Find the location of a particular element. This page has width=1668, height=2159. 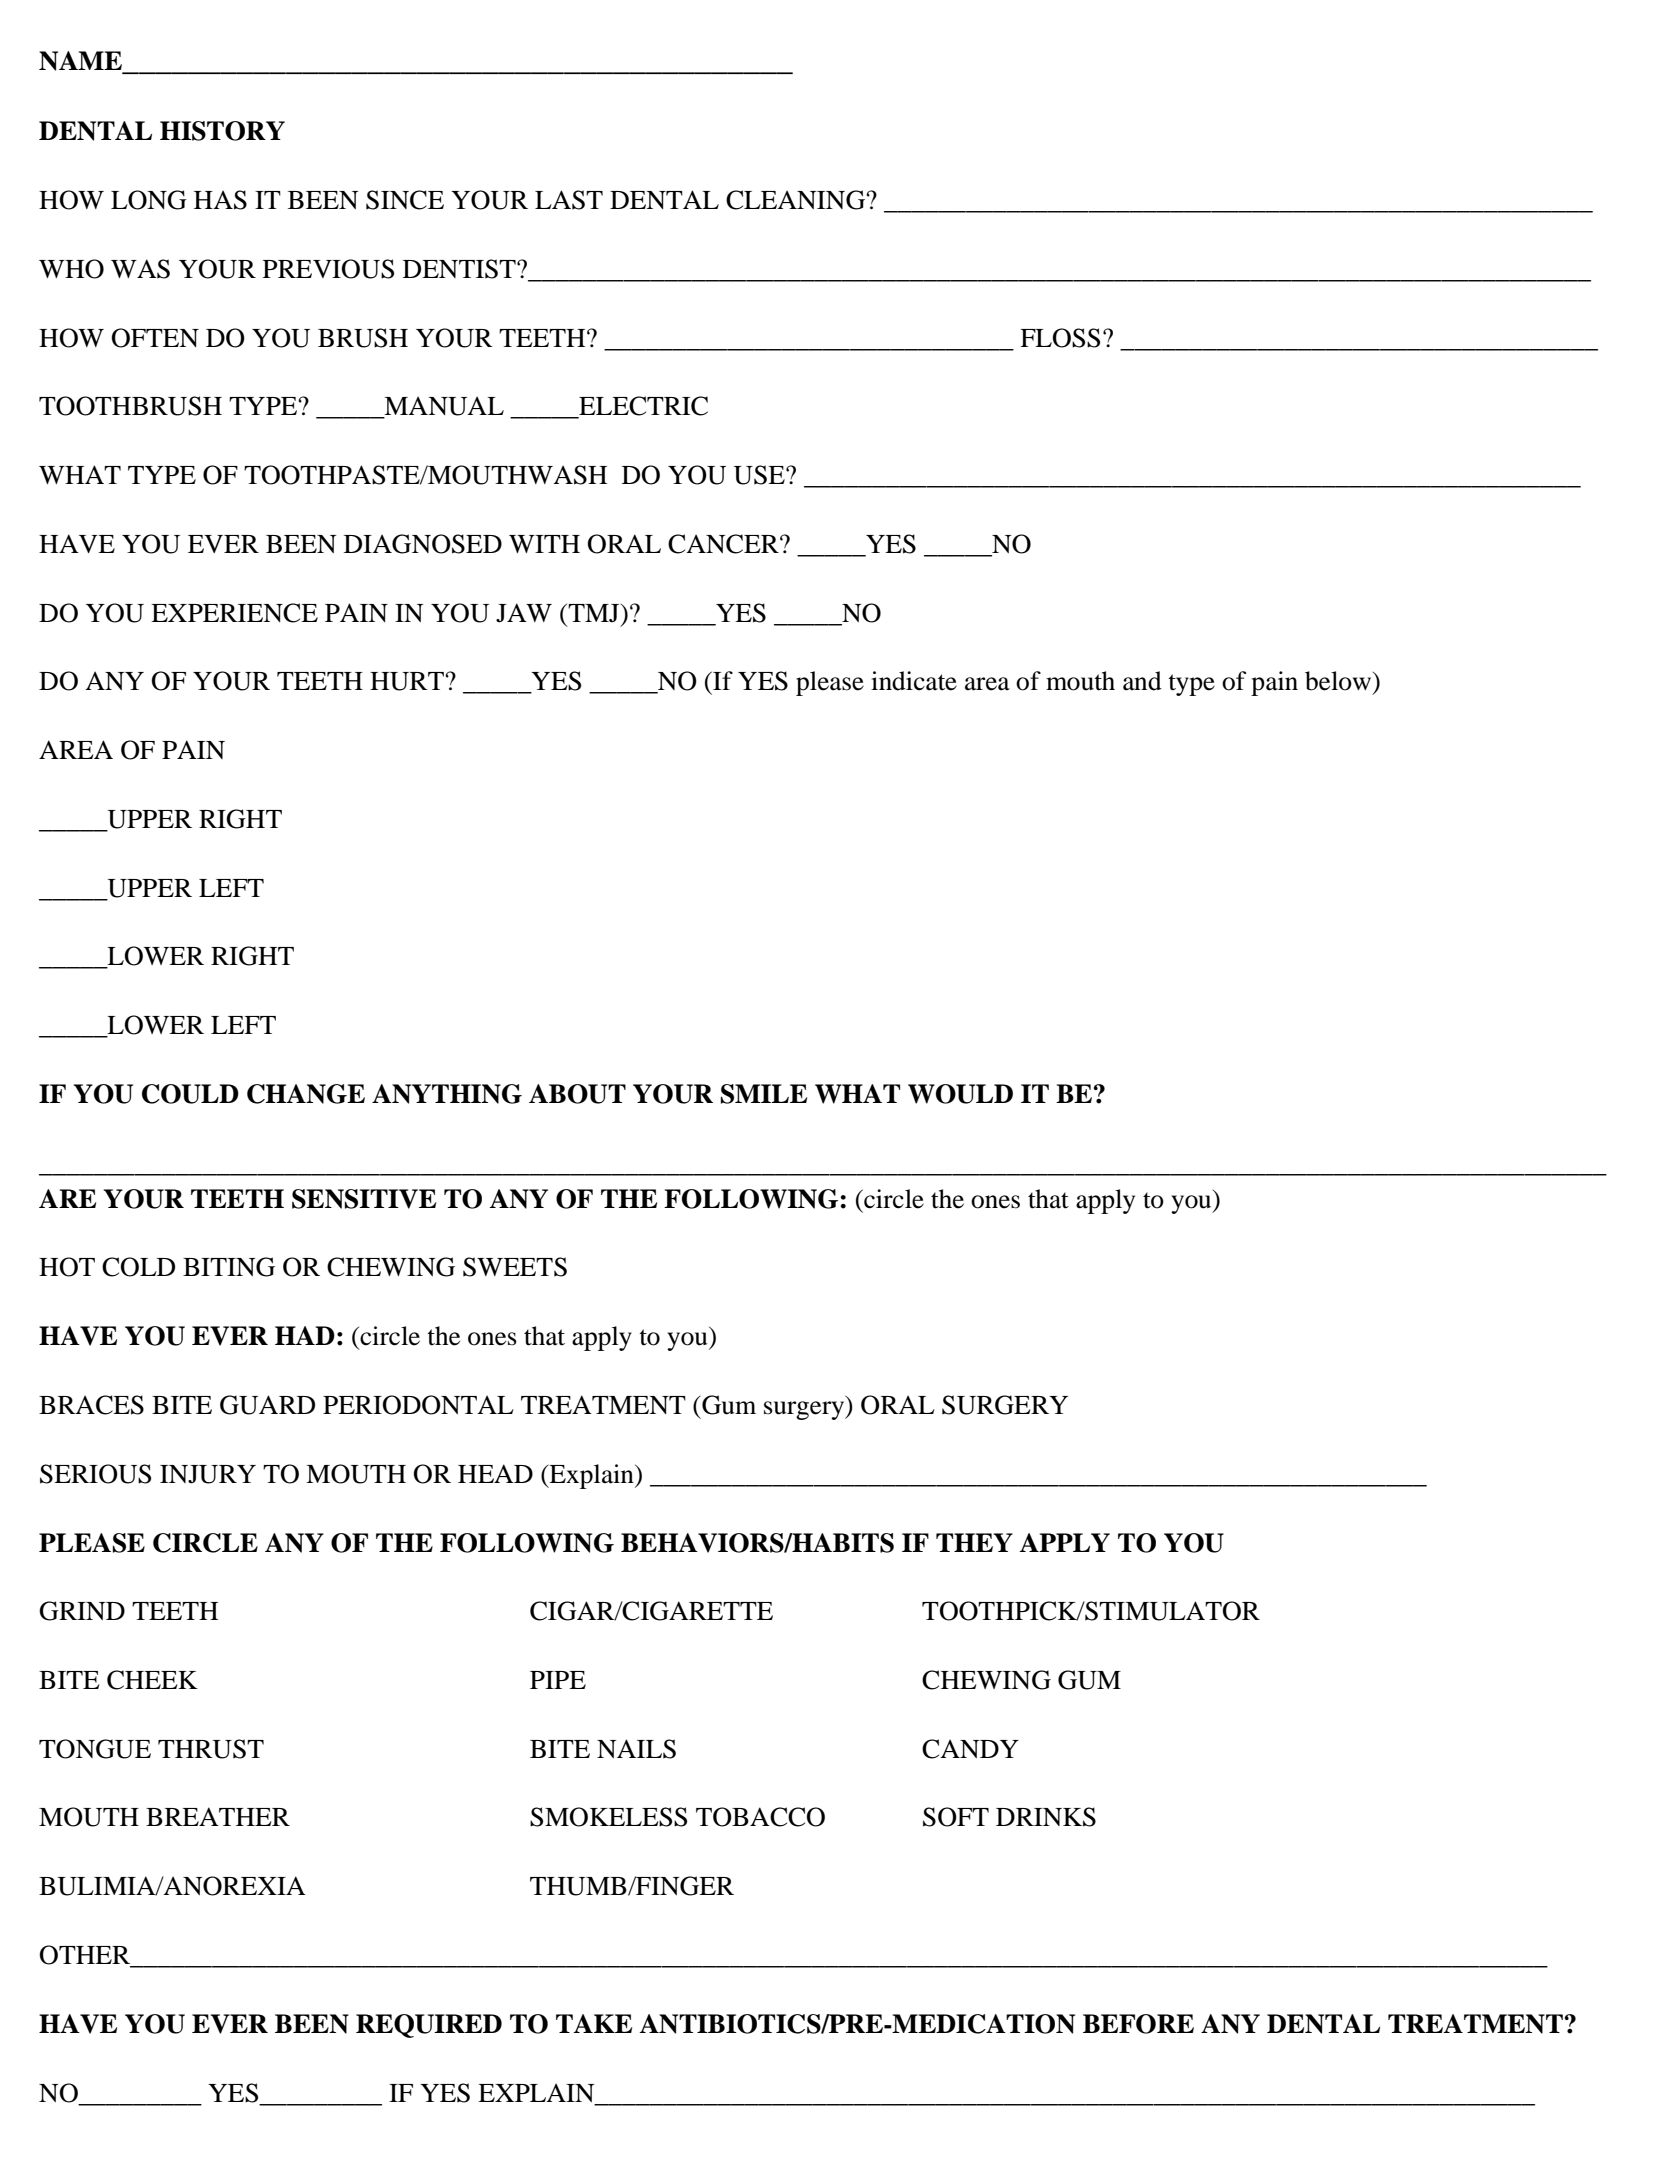

FLOSS is located at coordinates (1060, 338).
